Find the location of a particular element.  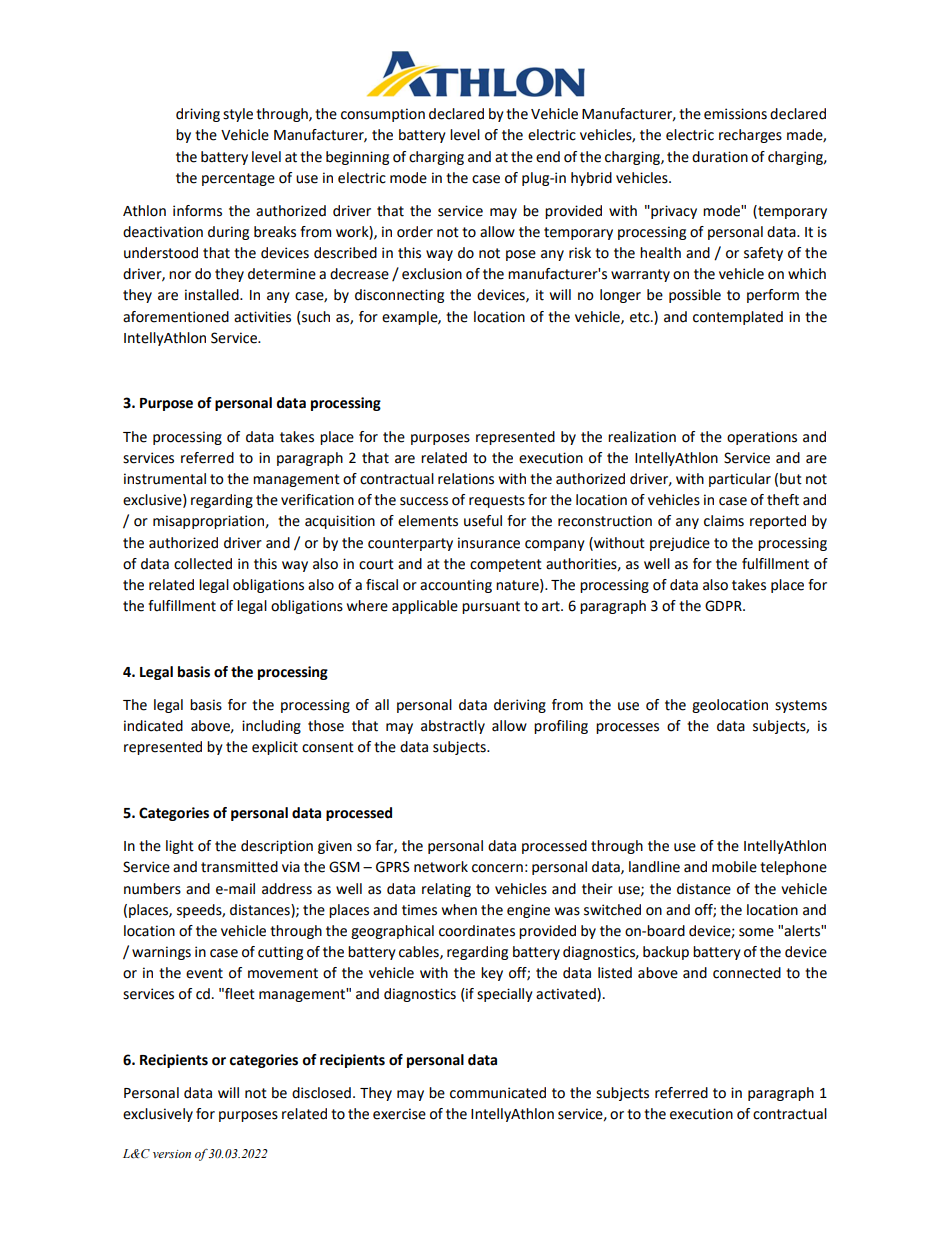

some is located at coordinates (756, 932).
